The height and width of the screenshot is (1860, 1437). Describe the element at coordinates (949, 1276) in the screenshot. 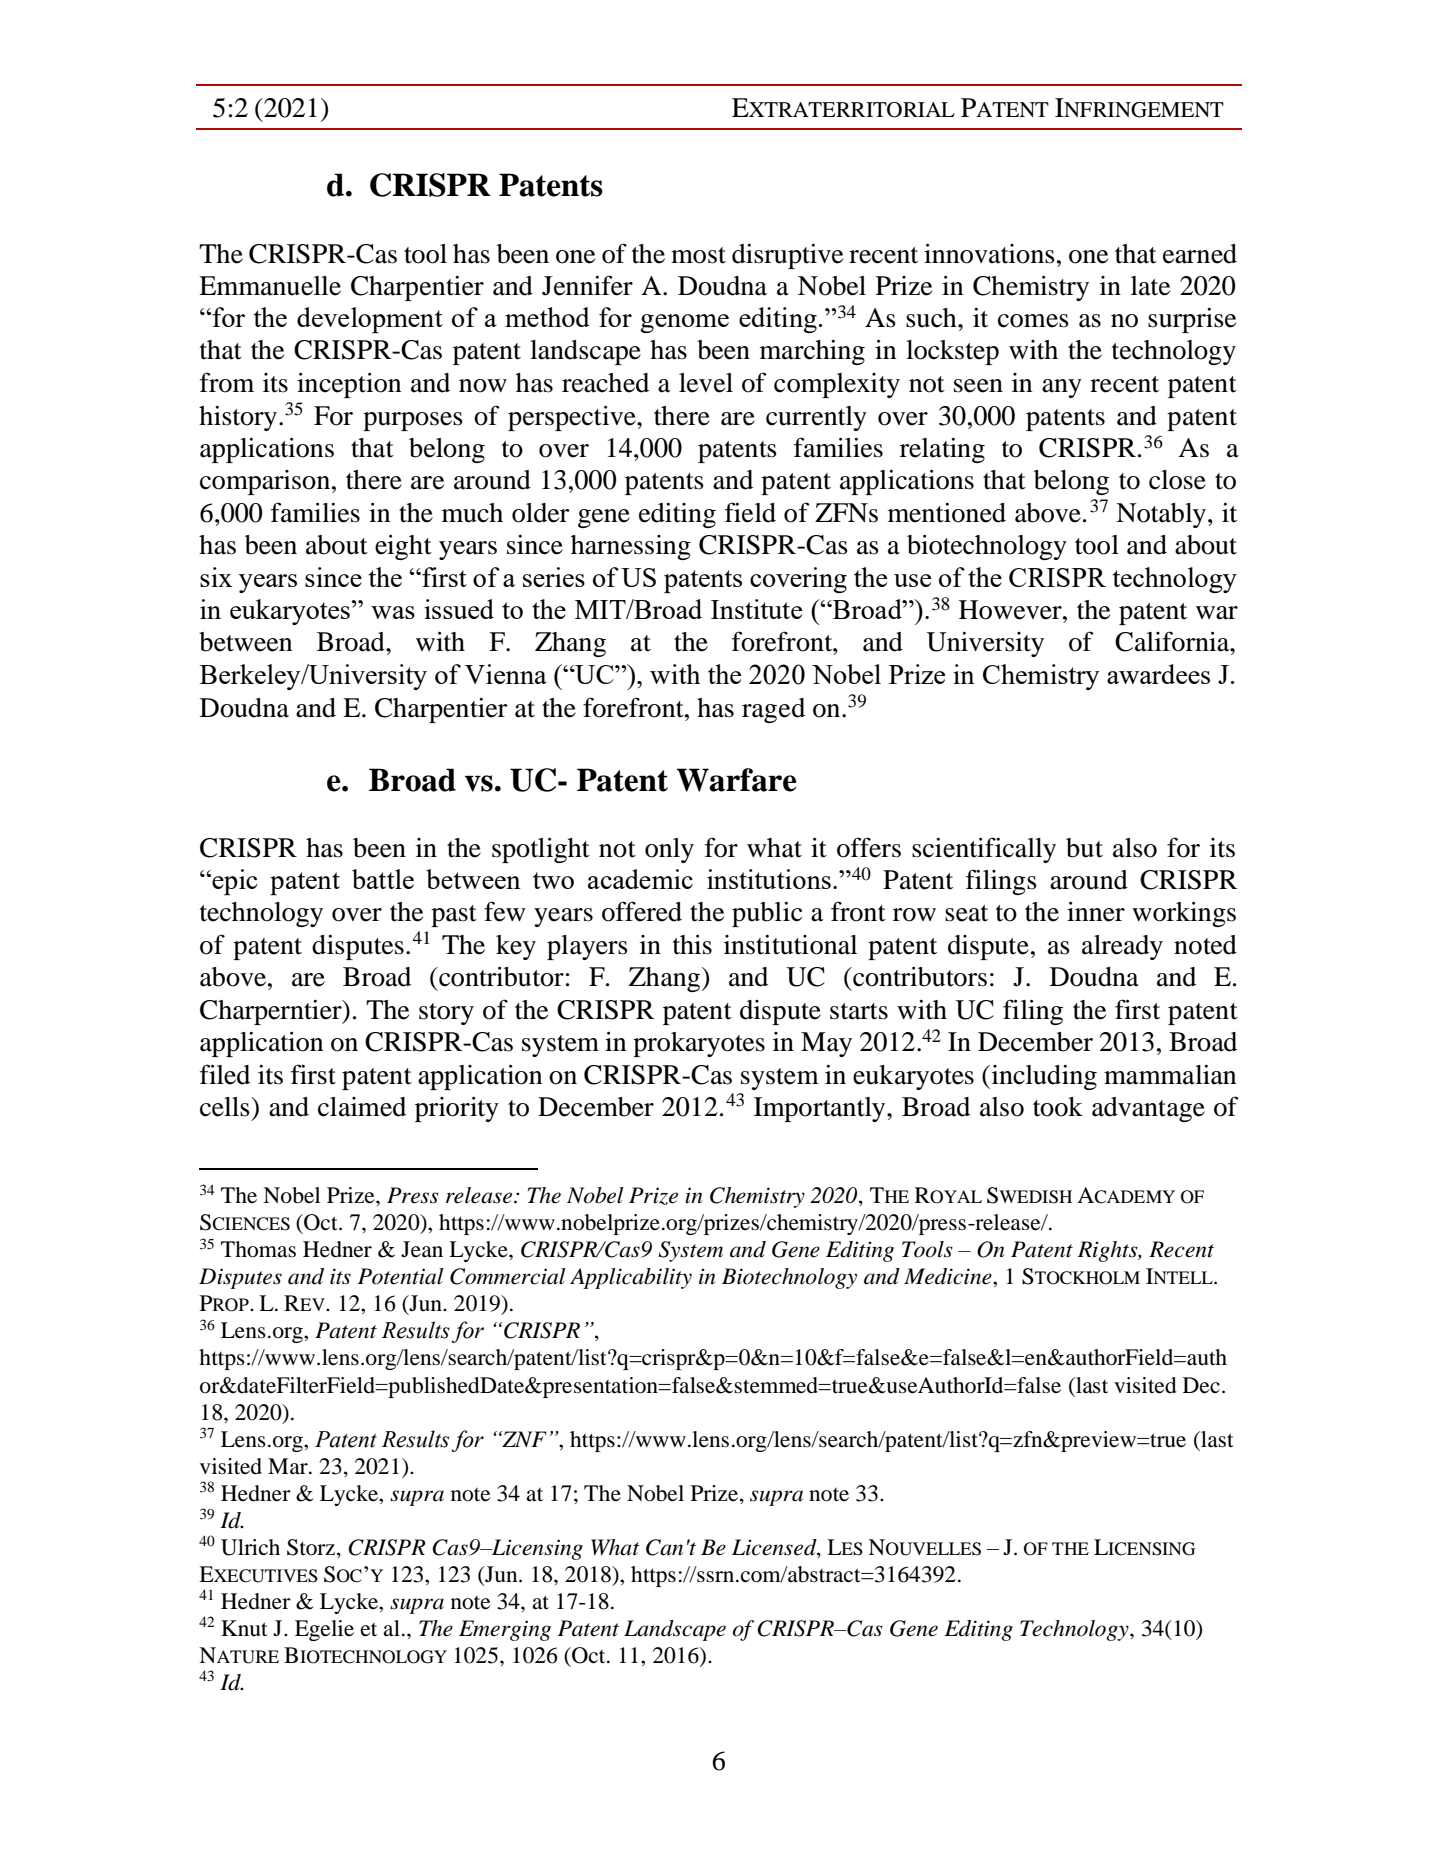

I see `Medicine` at that location.
